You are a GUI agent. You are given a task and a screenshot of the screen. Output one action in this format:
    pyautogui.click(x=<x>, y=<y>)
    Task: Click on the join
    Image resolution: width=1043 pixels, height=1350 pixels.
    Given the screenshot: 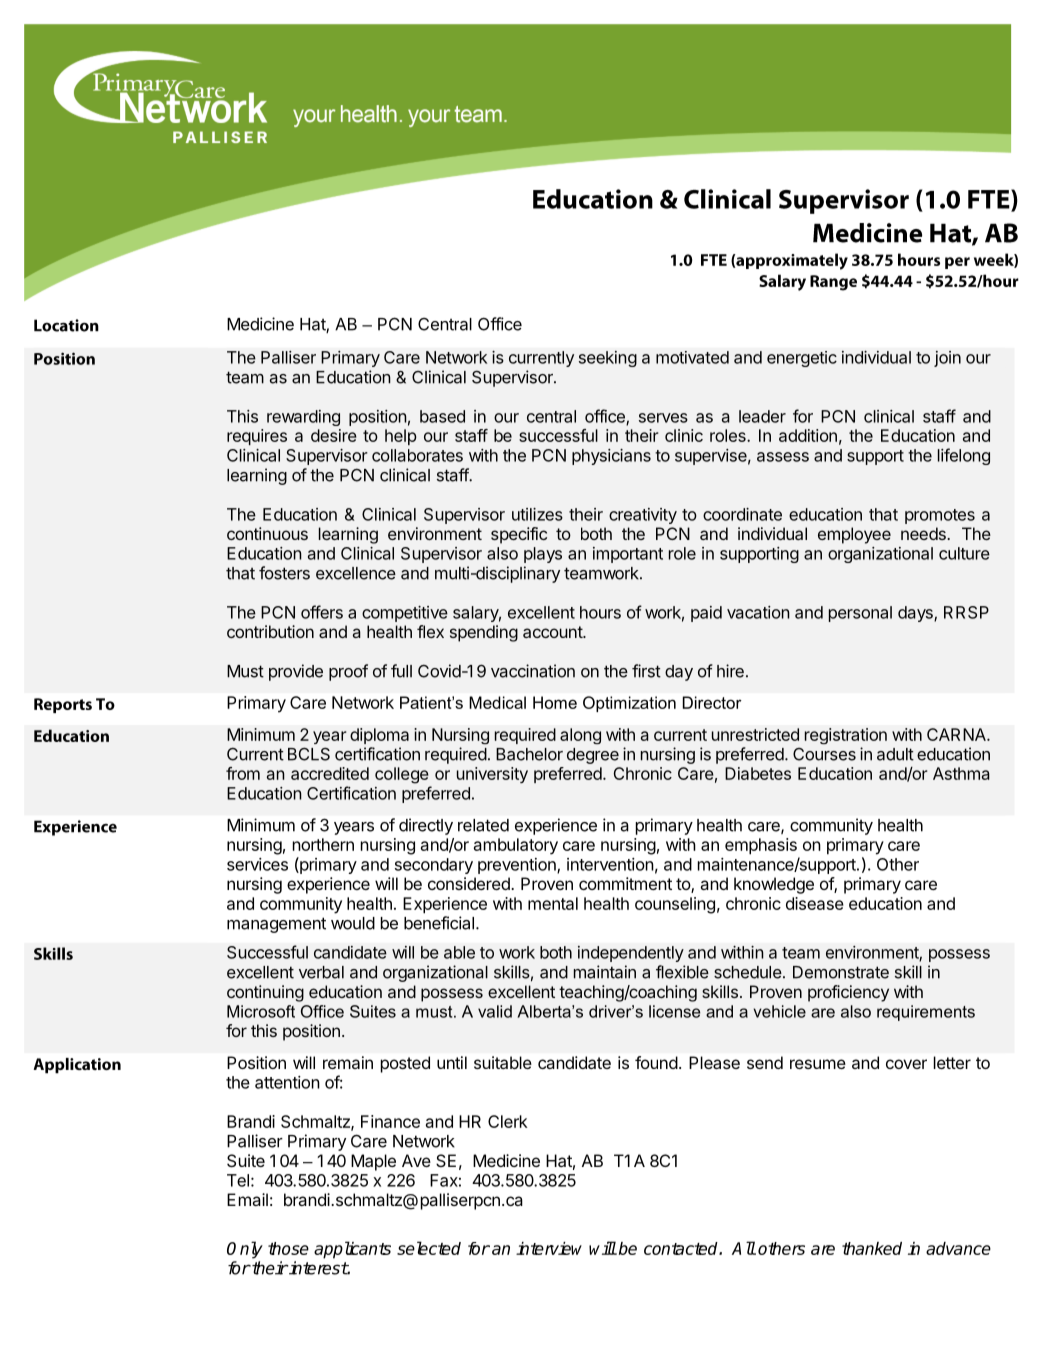 What is the action you would take?
    pyautogui.click(x=947, y=359)
